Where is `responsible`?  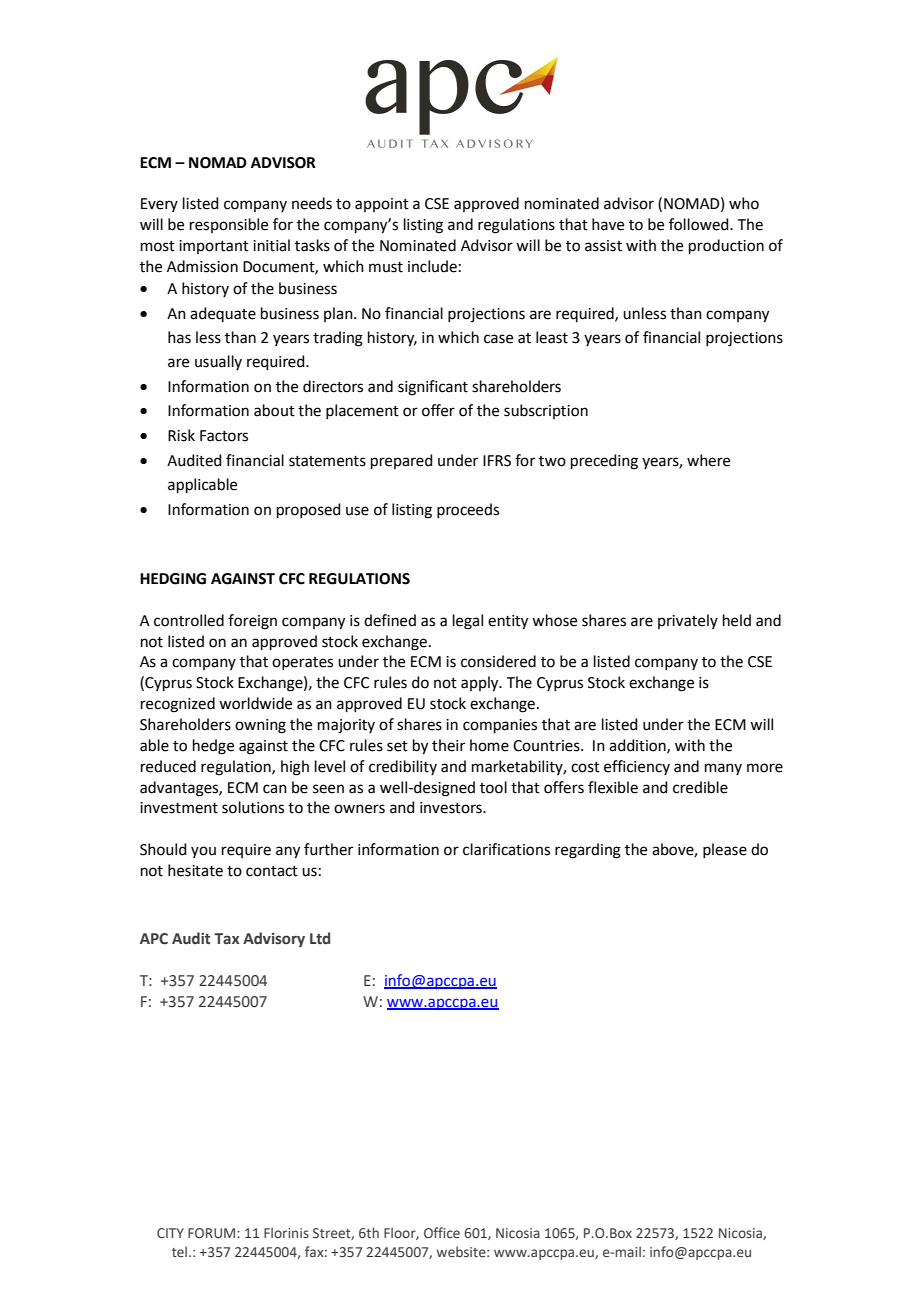 responsible is located at coordinates (229, 225).
